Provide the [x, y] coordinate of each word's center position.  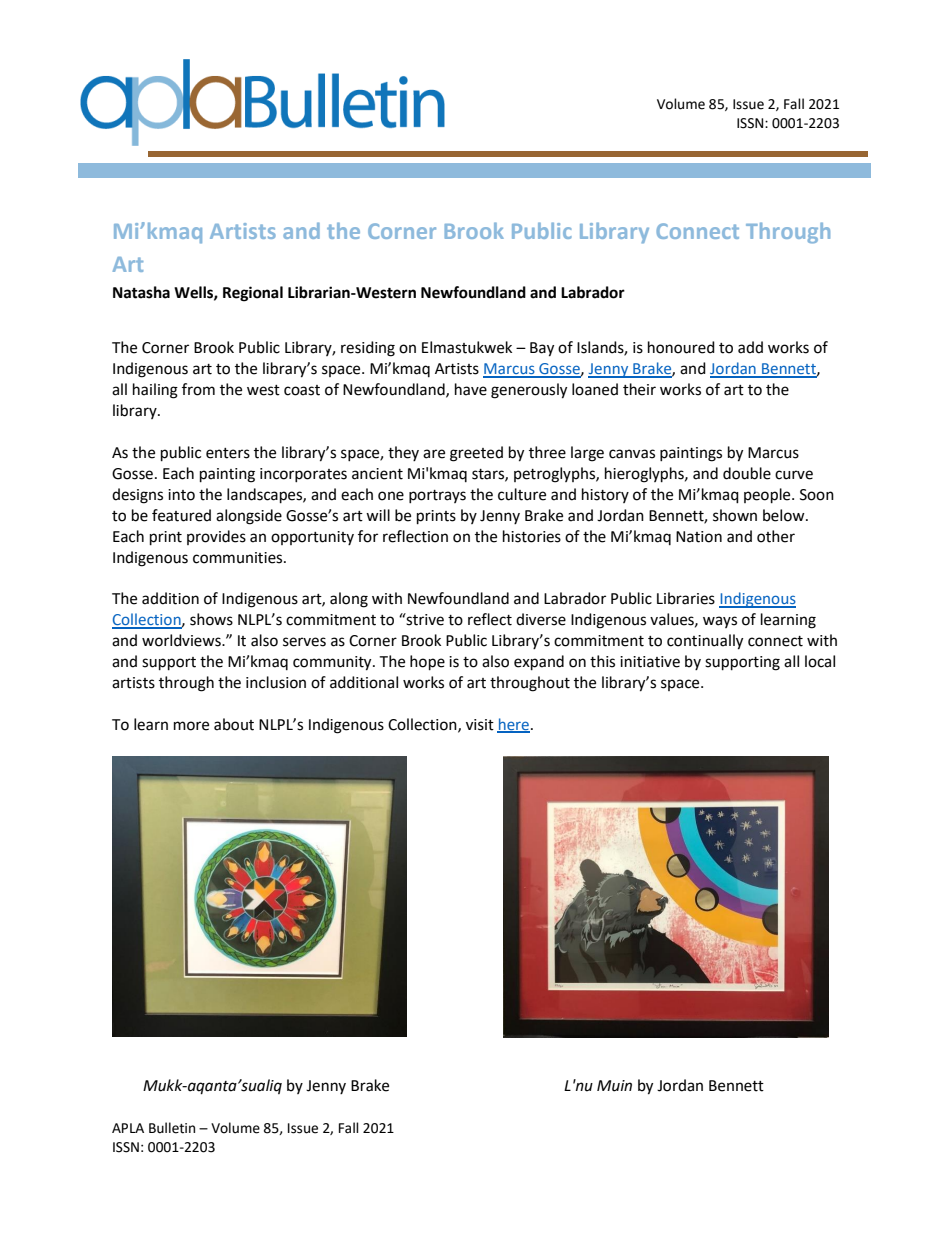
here [513, 725]
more [191, 726]
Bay [542, 349]
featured [181, 515]
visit [480, 725]
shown [735, 515]
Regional [253, 294]
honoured [681, 347]
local [820, 661]
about [234, 724]
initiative [650, 662]
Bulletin [172, 1128]
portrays [437, 496]
